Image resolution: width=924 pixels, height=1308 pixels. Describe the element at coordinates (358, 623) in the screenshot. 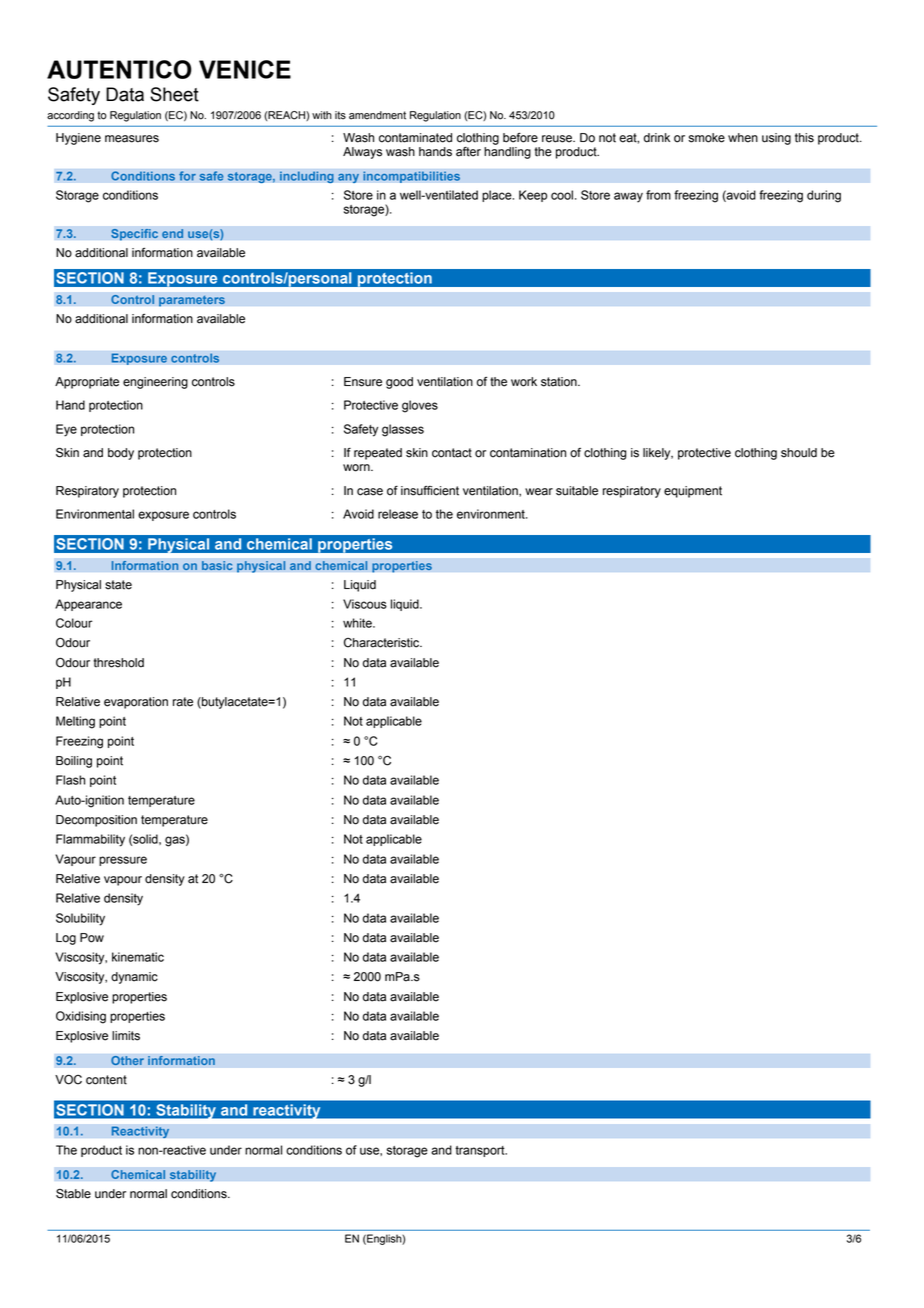

I see `white` at that location.
